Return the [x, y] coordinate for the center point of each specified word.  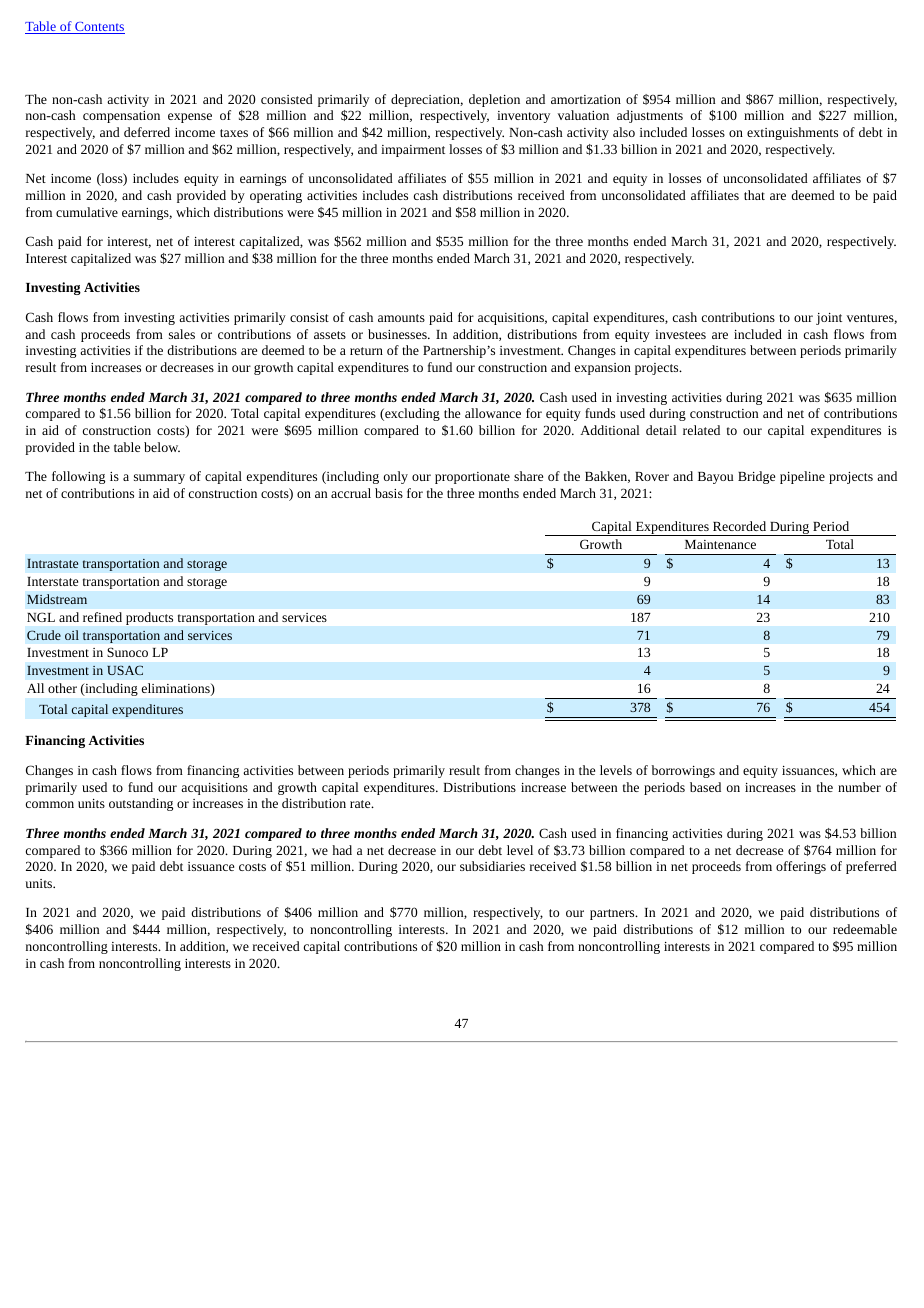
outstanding [141, 804]
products [149, 618]
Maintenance [720, 544]
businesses [398, 334]
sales [182, 334]
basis [389, 493]
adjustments [650, 116]
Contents [99, 28]
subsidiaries [492, 866]
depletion [494, 100]
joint [829, 319]
